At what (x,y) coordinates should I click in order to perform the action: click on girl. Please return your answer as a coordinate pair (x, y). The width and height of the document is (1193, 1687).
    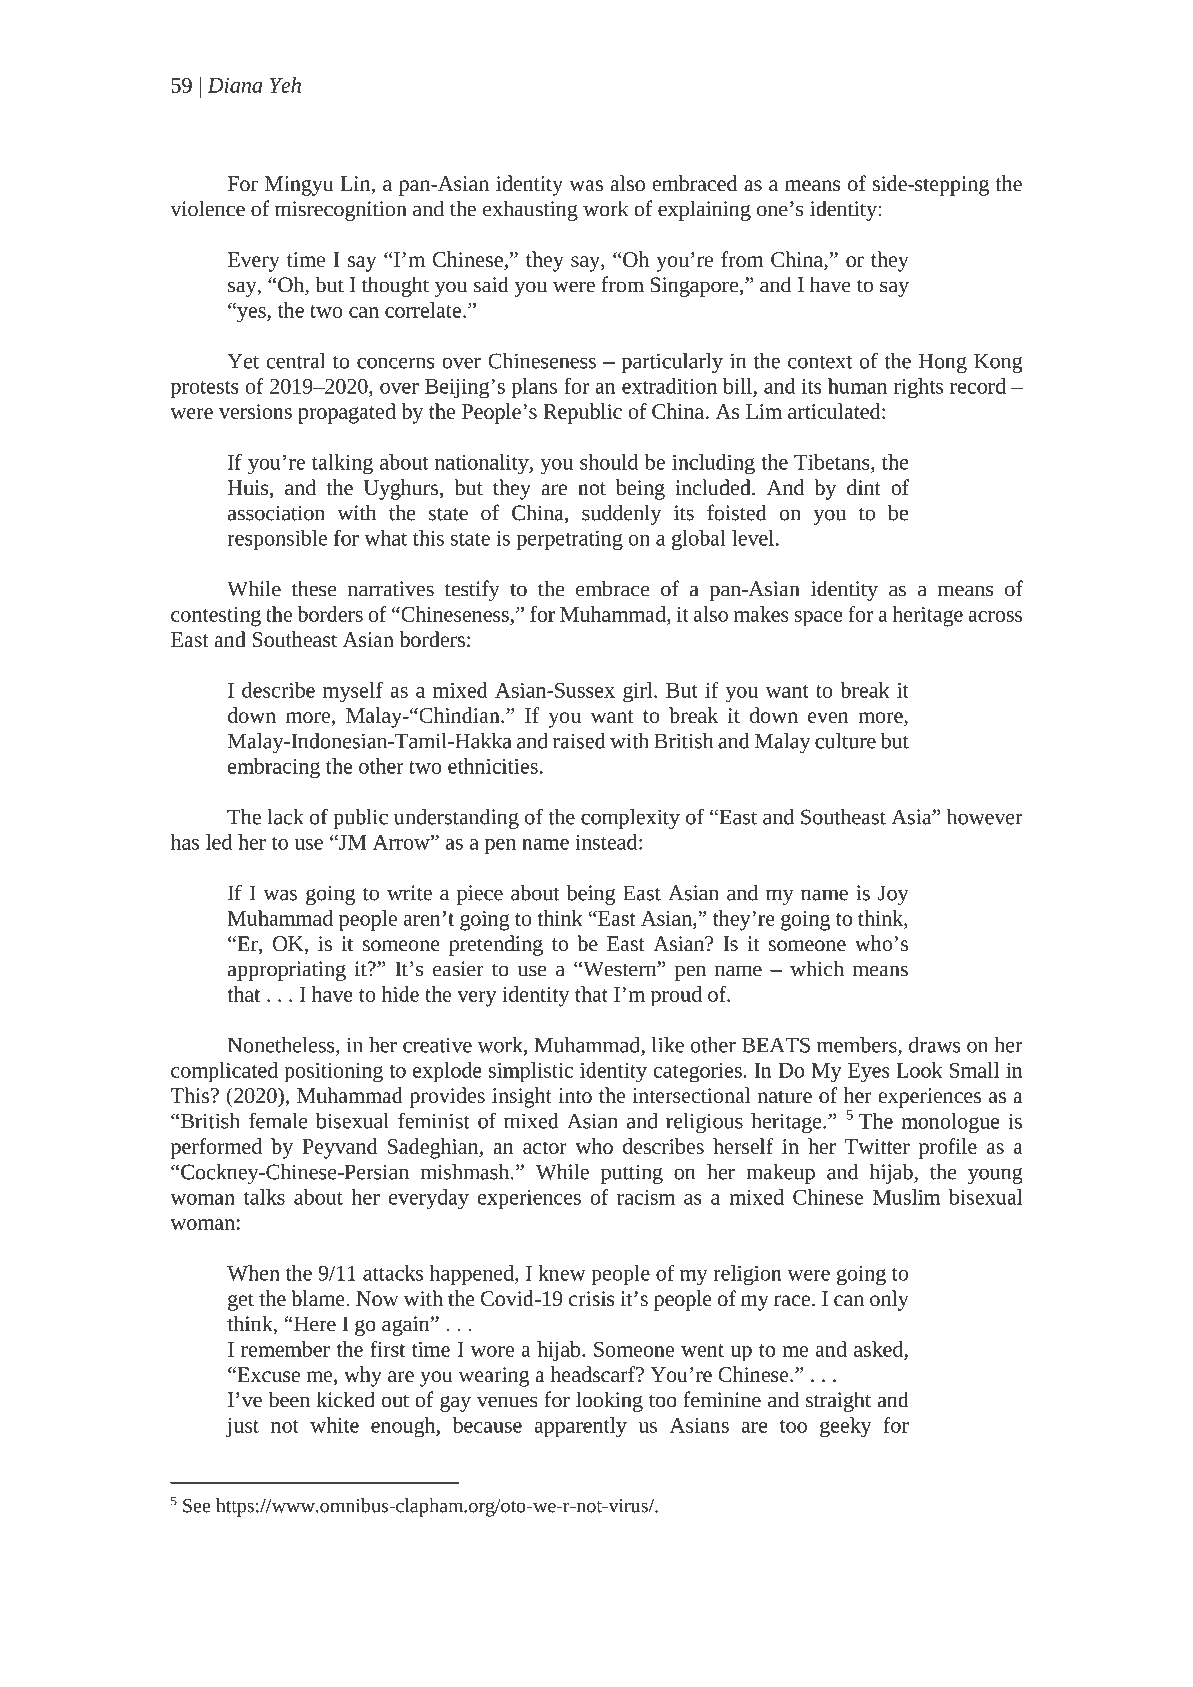
    Looking at the image, I should click on (639, 692).
